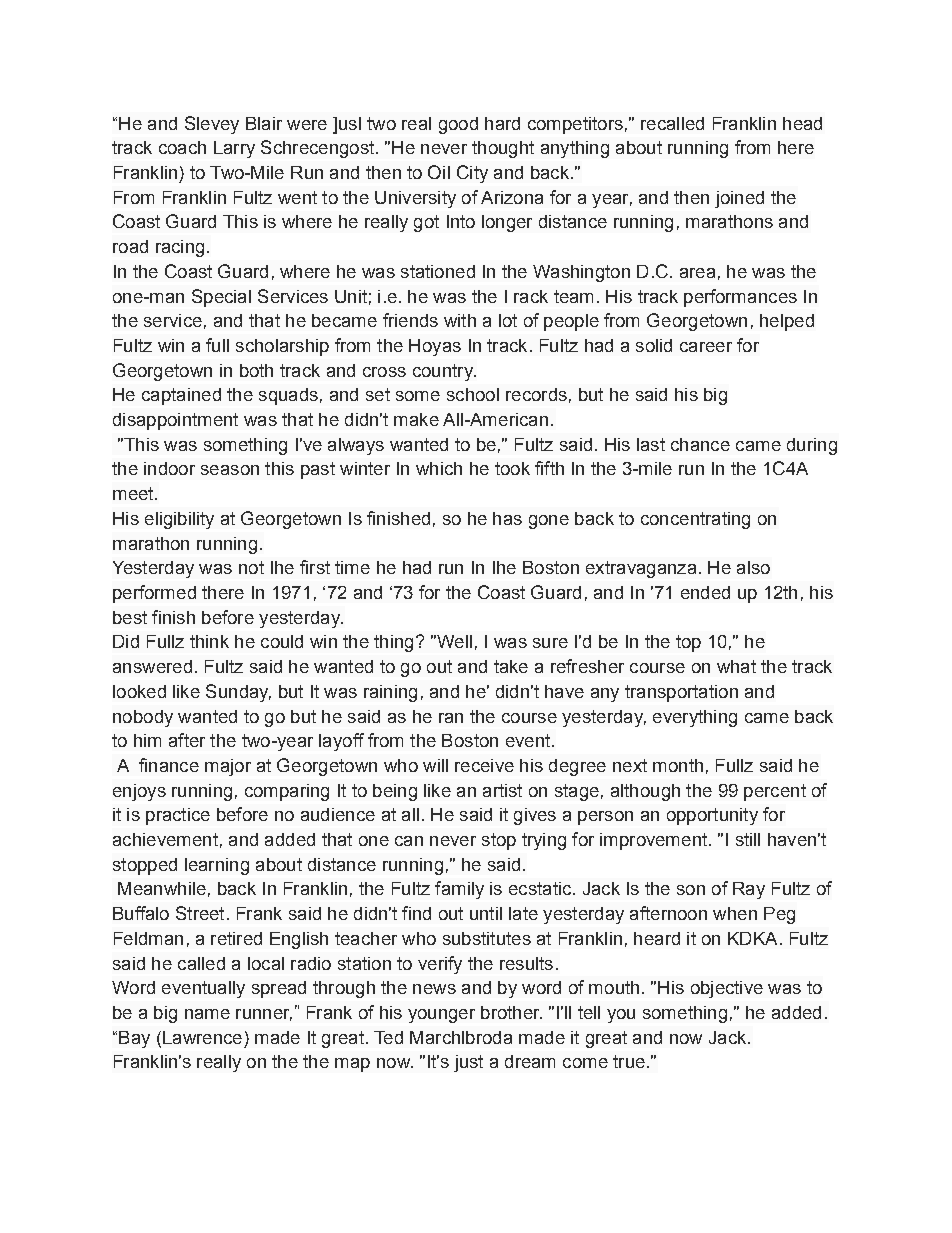  Describe the element at coordinates (705, 592) in the screenshot. I see `ended` at that location.
